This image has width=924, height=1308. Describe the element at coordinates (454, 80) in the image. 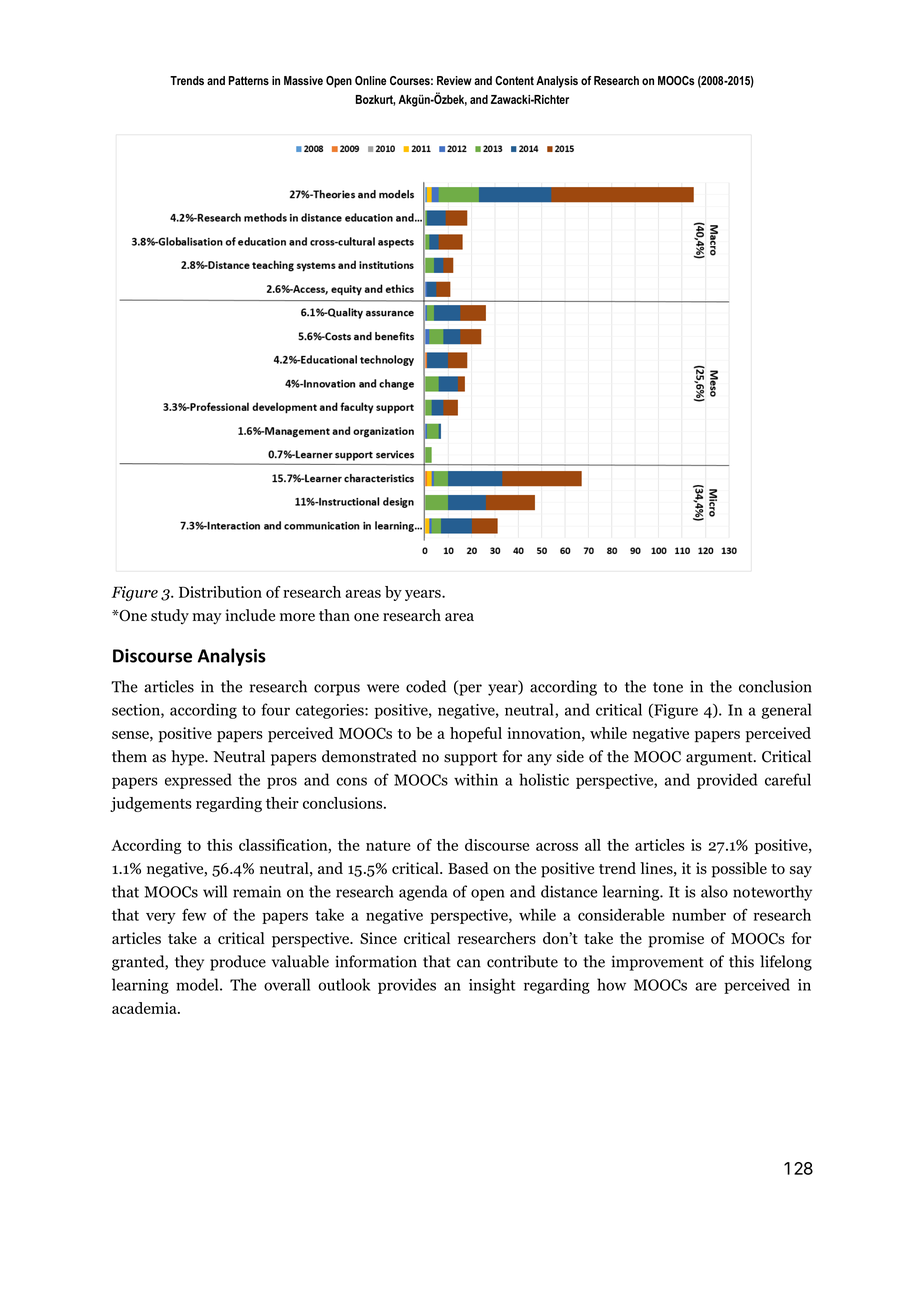

I see `Review` at that location.
